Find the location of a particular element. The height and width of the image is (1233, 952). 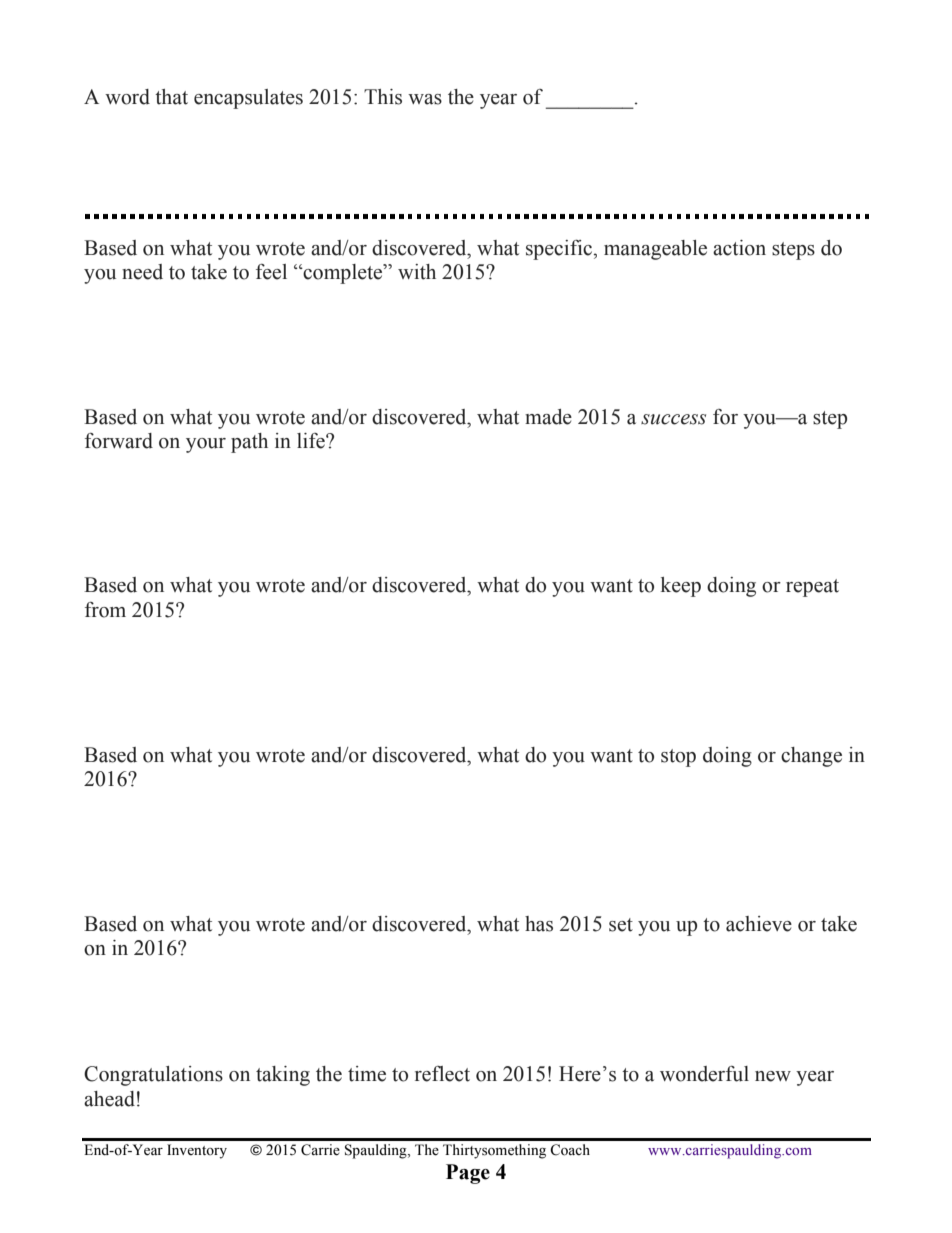

Page is located at coordinates (468, 1174).
